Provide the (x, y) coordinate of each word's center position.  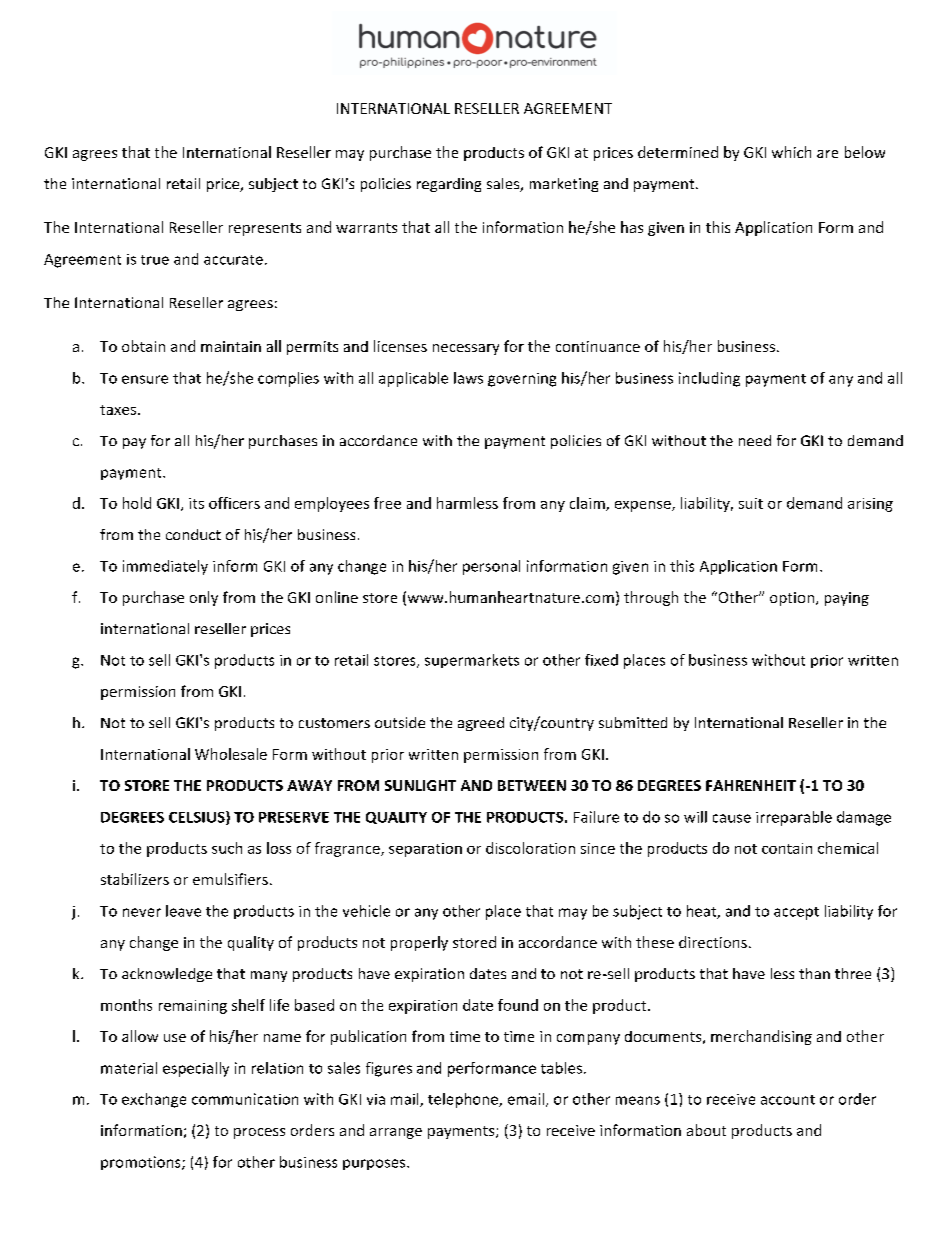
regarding (449, 185)
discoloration (530, 848)
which (791, 152)
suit (751, 503)
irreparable (794, 818)
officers (234, 503)
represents (265, 229)
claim (588, 504)
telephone (464, 1100)
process (259, 1133)
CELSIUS (198, 818)
